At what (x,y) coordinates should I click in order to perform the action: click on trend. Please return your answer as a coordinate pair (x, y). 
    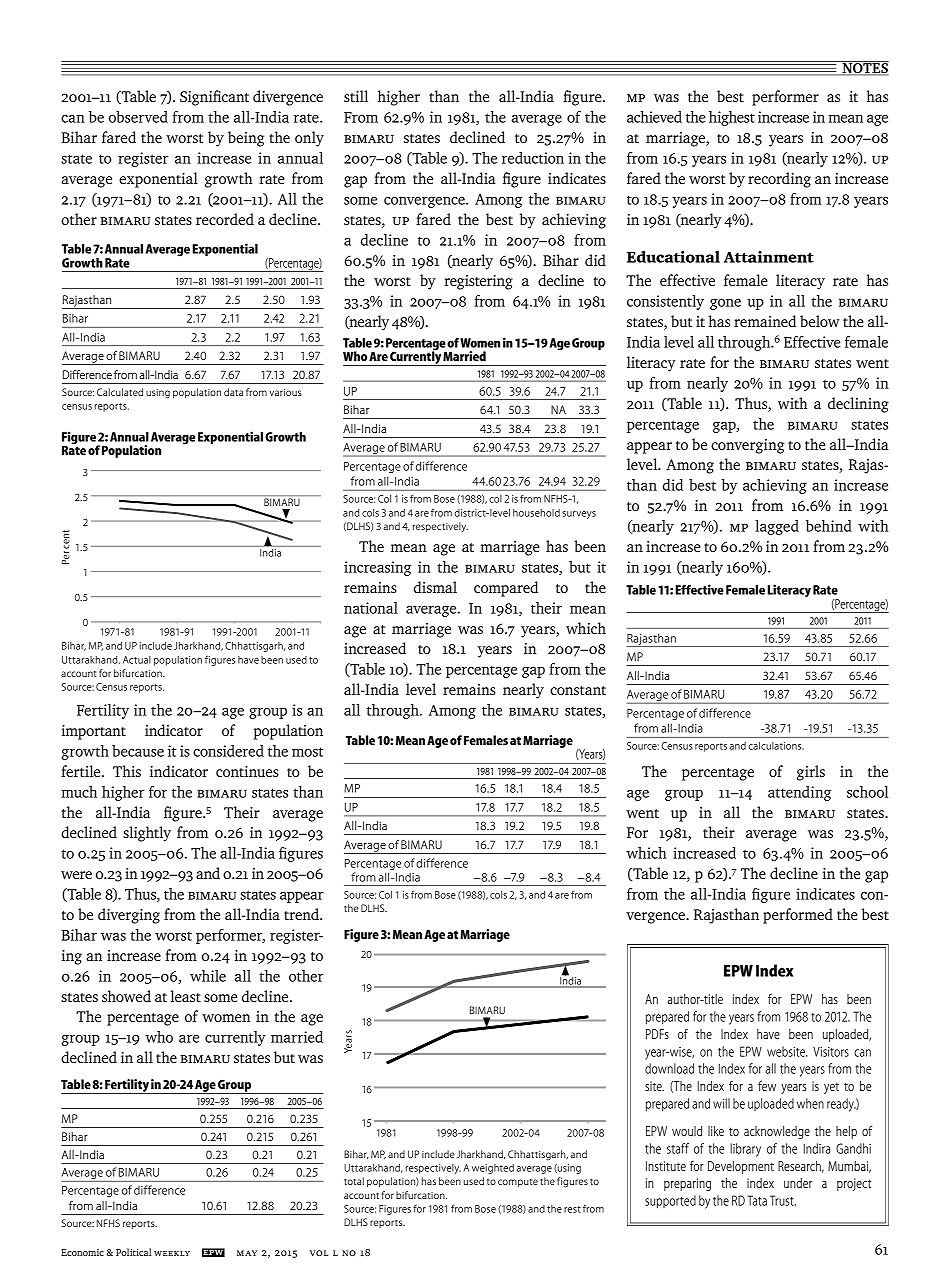
    Looking at the image, I should click on (302, 914).
